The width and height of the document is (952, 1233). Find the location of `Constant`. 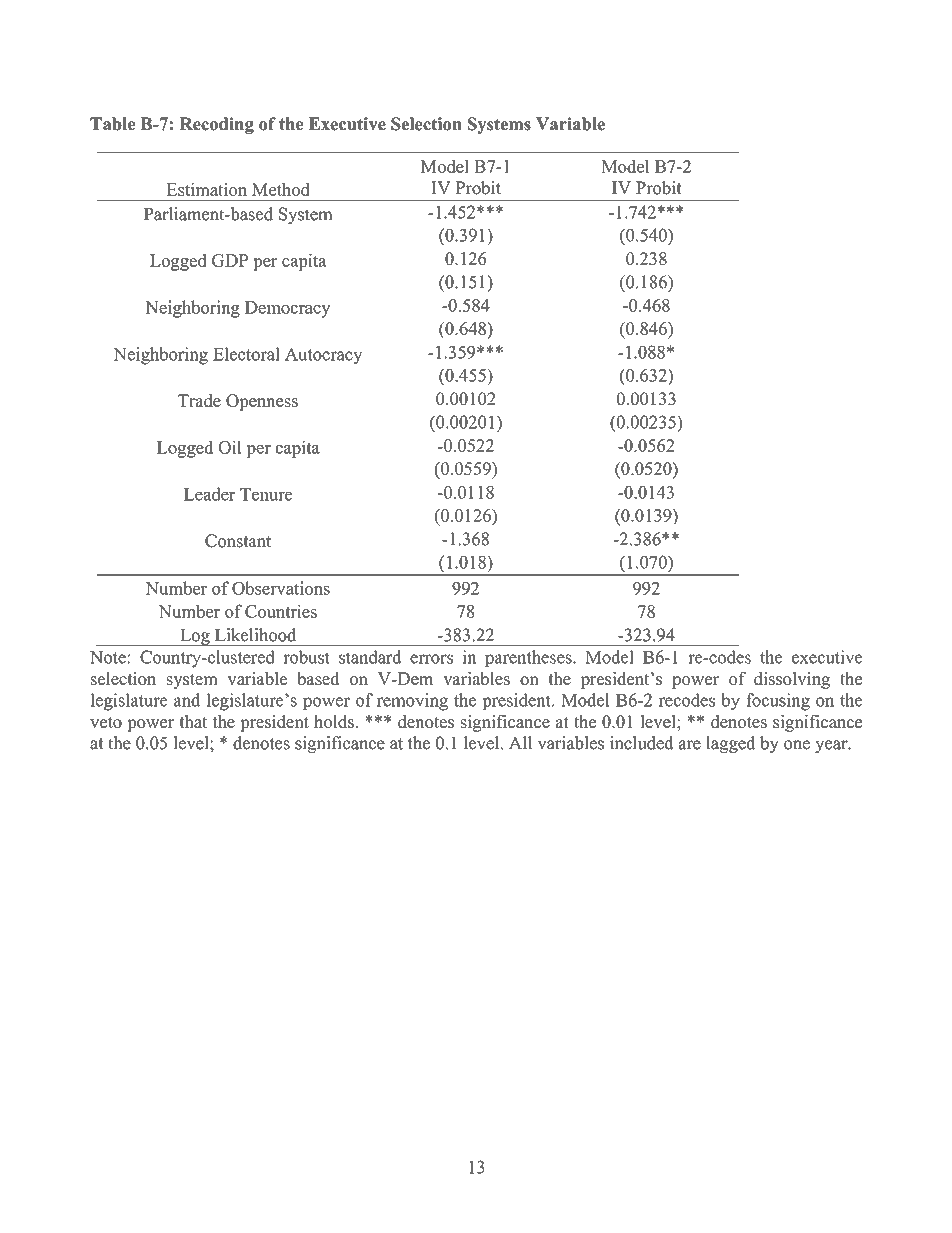

Constant is located at coordinates (238, 541).
